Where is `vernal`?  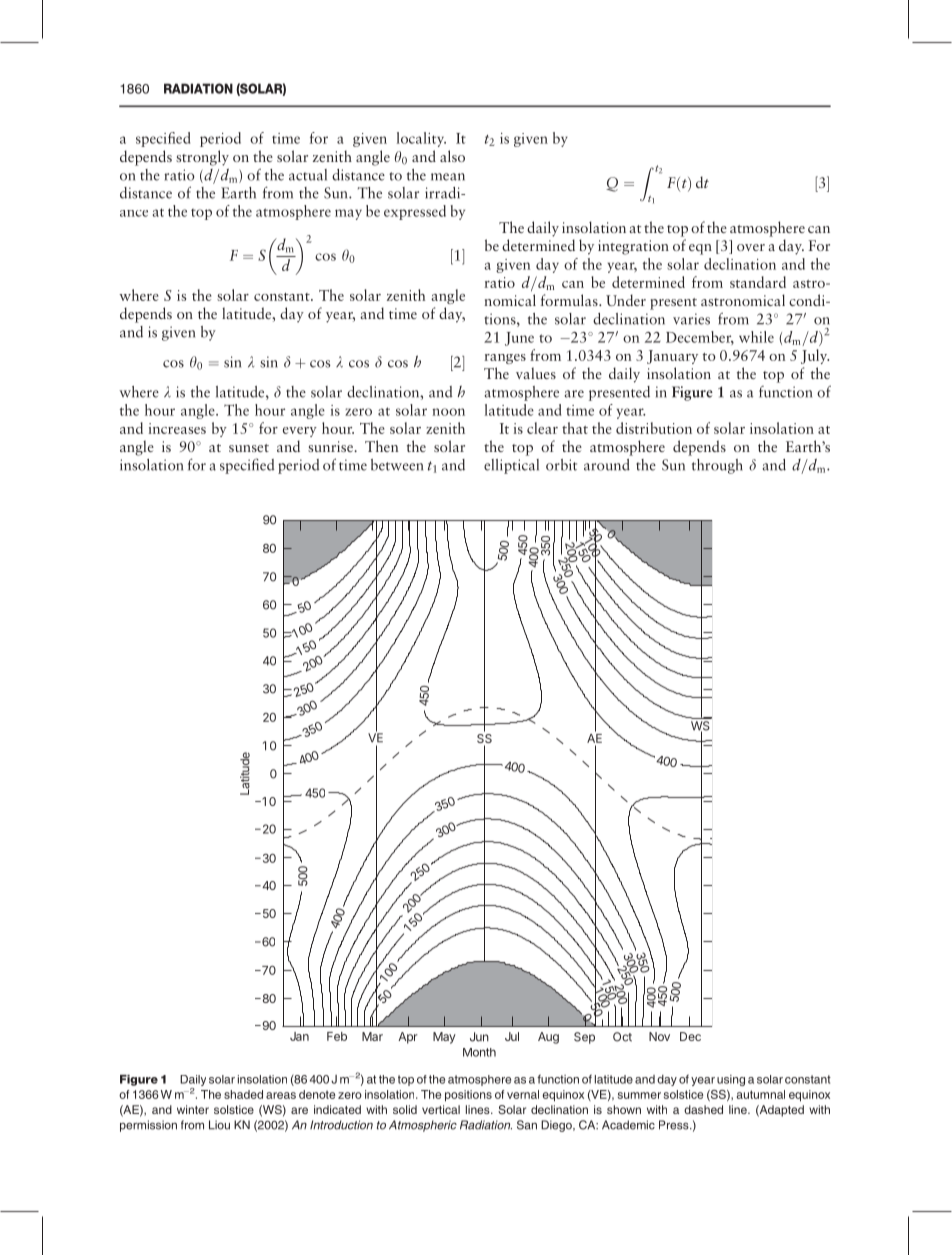
vernal is located at coordinates (523, 1094).
